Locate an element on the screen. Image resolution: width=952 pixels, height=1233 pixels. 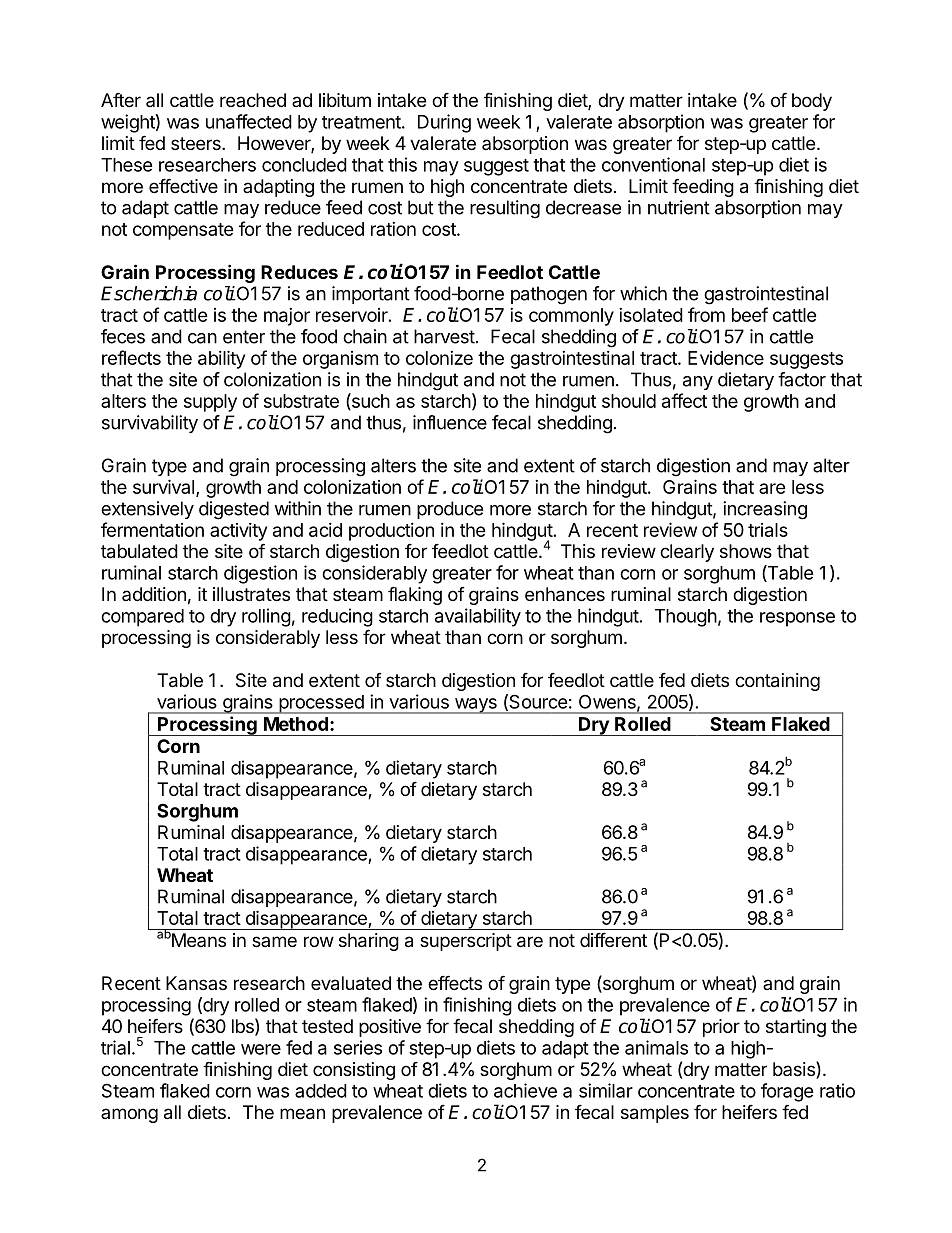
ways is located at coordinates (475, 706).
